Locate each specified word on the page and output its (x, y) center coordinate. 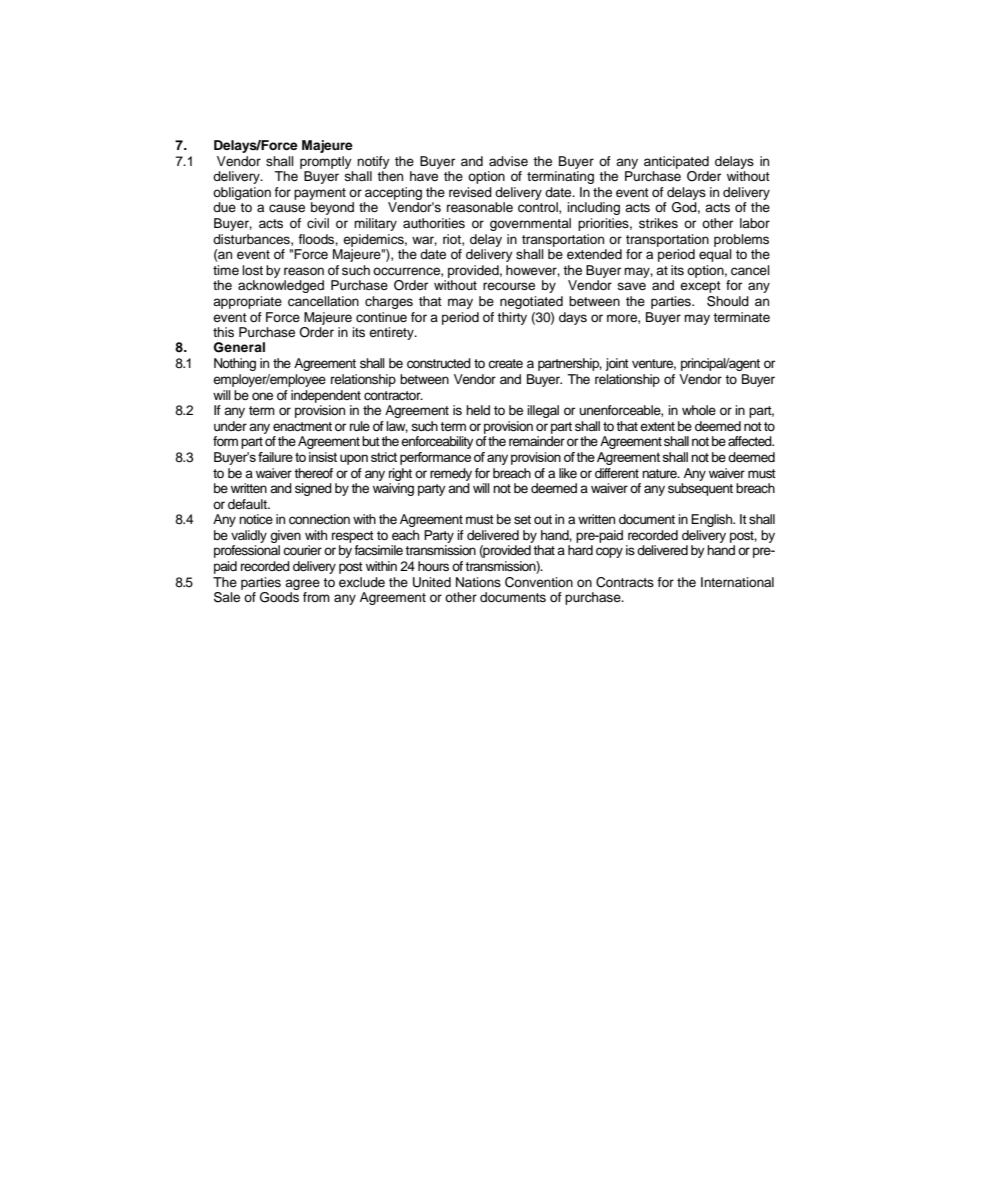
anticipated (676, 162)
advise (508, 161)
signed (313, 489)
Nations (478, 582)
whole (699, 410)
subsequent (700, 489)
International (737, 582)
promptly (326, 162)
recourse (509, 286)
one (262, 396)
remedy (451, 474)
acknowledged (281, 286)
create (505, 363)
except (700, 287)
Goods (279, 597)
